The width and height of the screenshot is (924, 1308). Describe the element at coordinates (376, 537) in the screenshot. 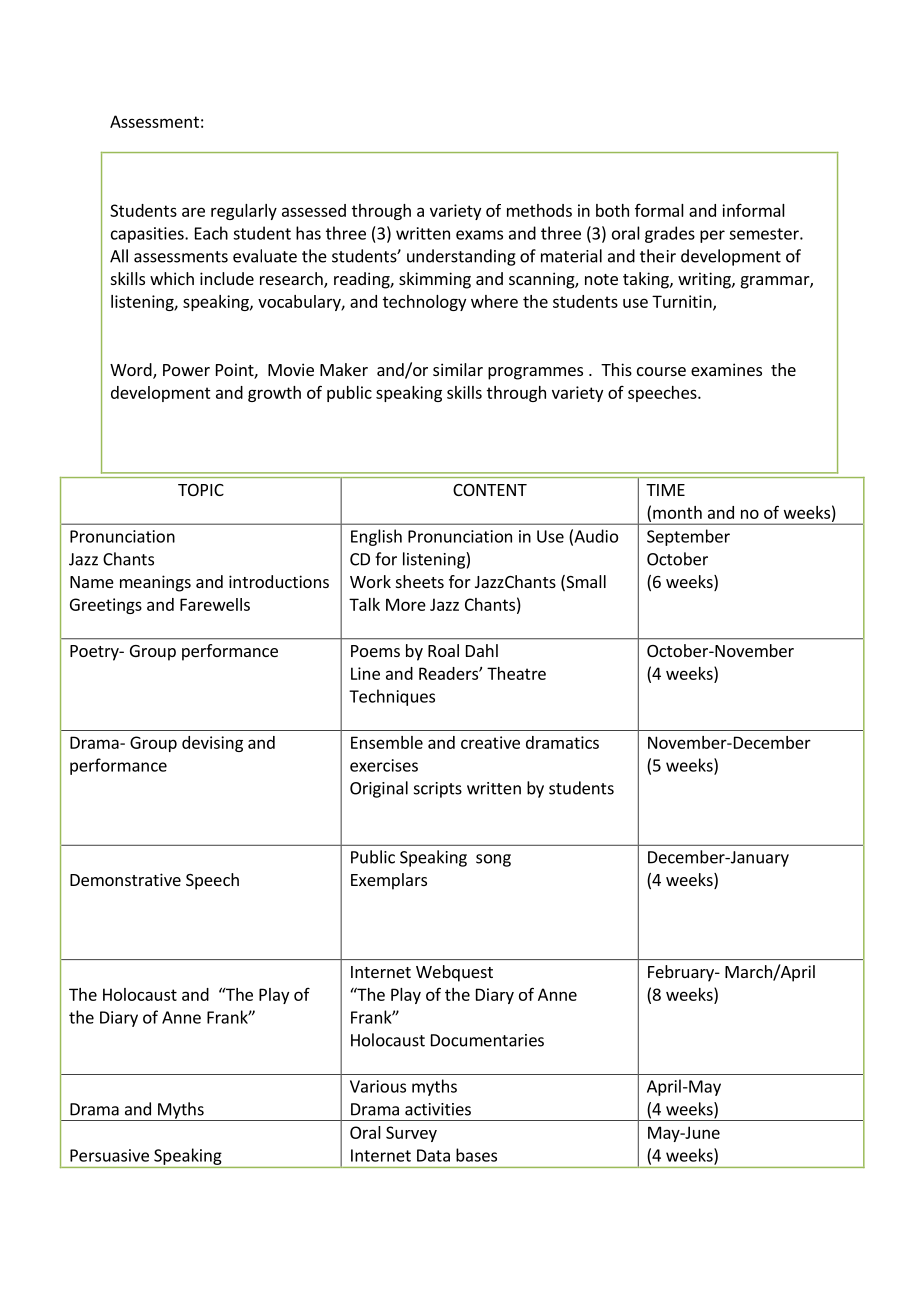

I see `English` at that location.
